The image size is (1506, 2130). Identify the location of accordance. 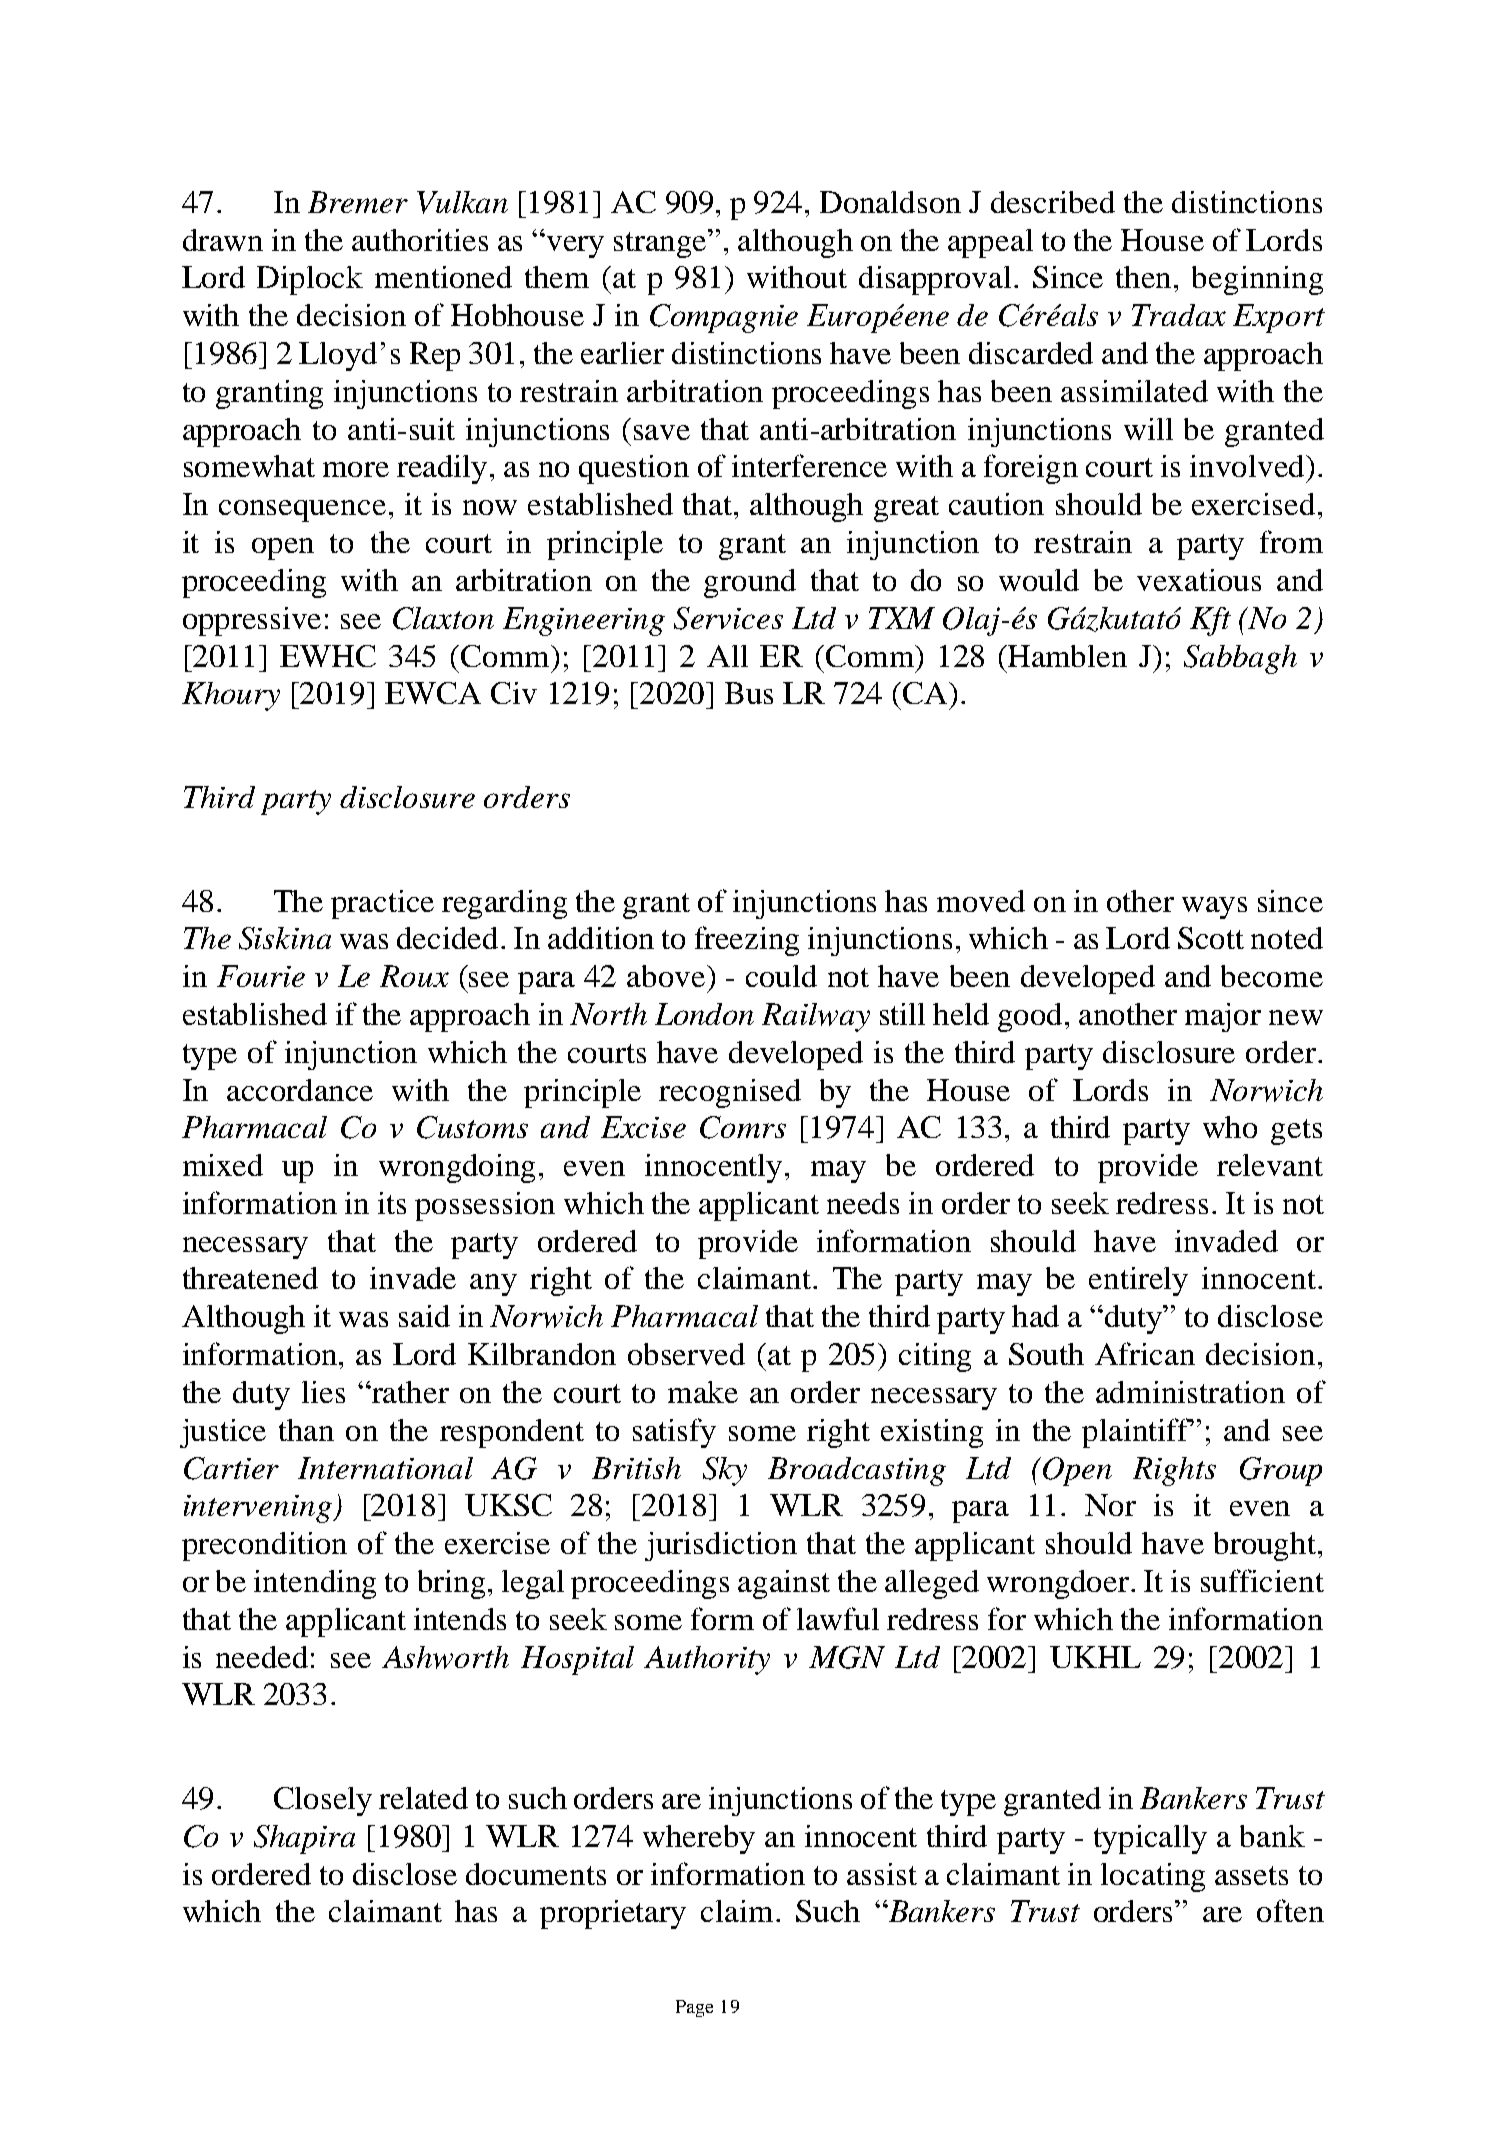
(300, 1090).
